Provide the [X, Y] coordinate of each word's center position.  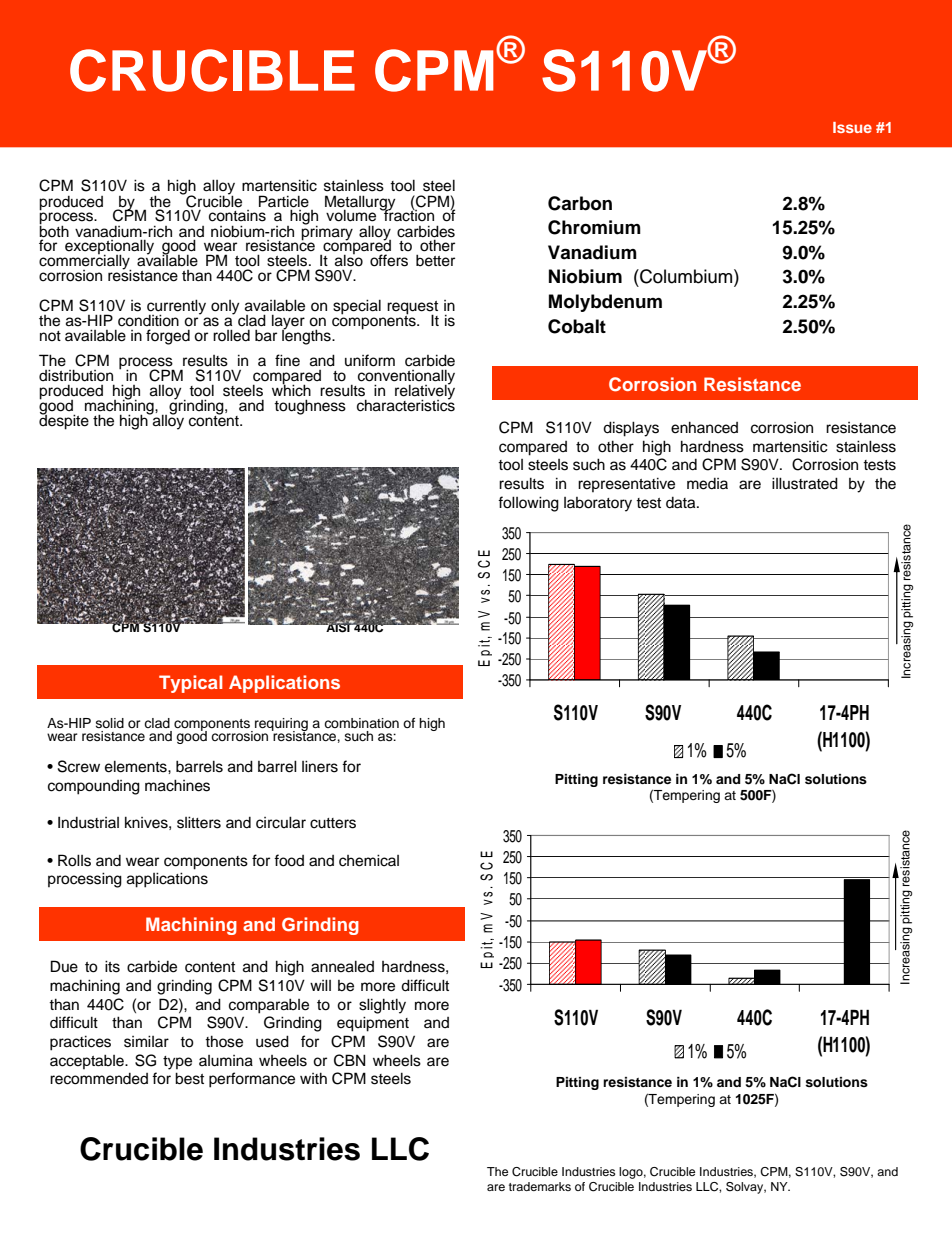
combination [361, 723]
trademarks [540, 1186]
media [707, 484]
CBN [349, 1060]
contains [237, 216]
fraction [408, 215]
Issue [852, 127]
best [189, 1078]
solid [110, 723]
